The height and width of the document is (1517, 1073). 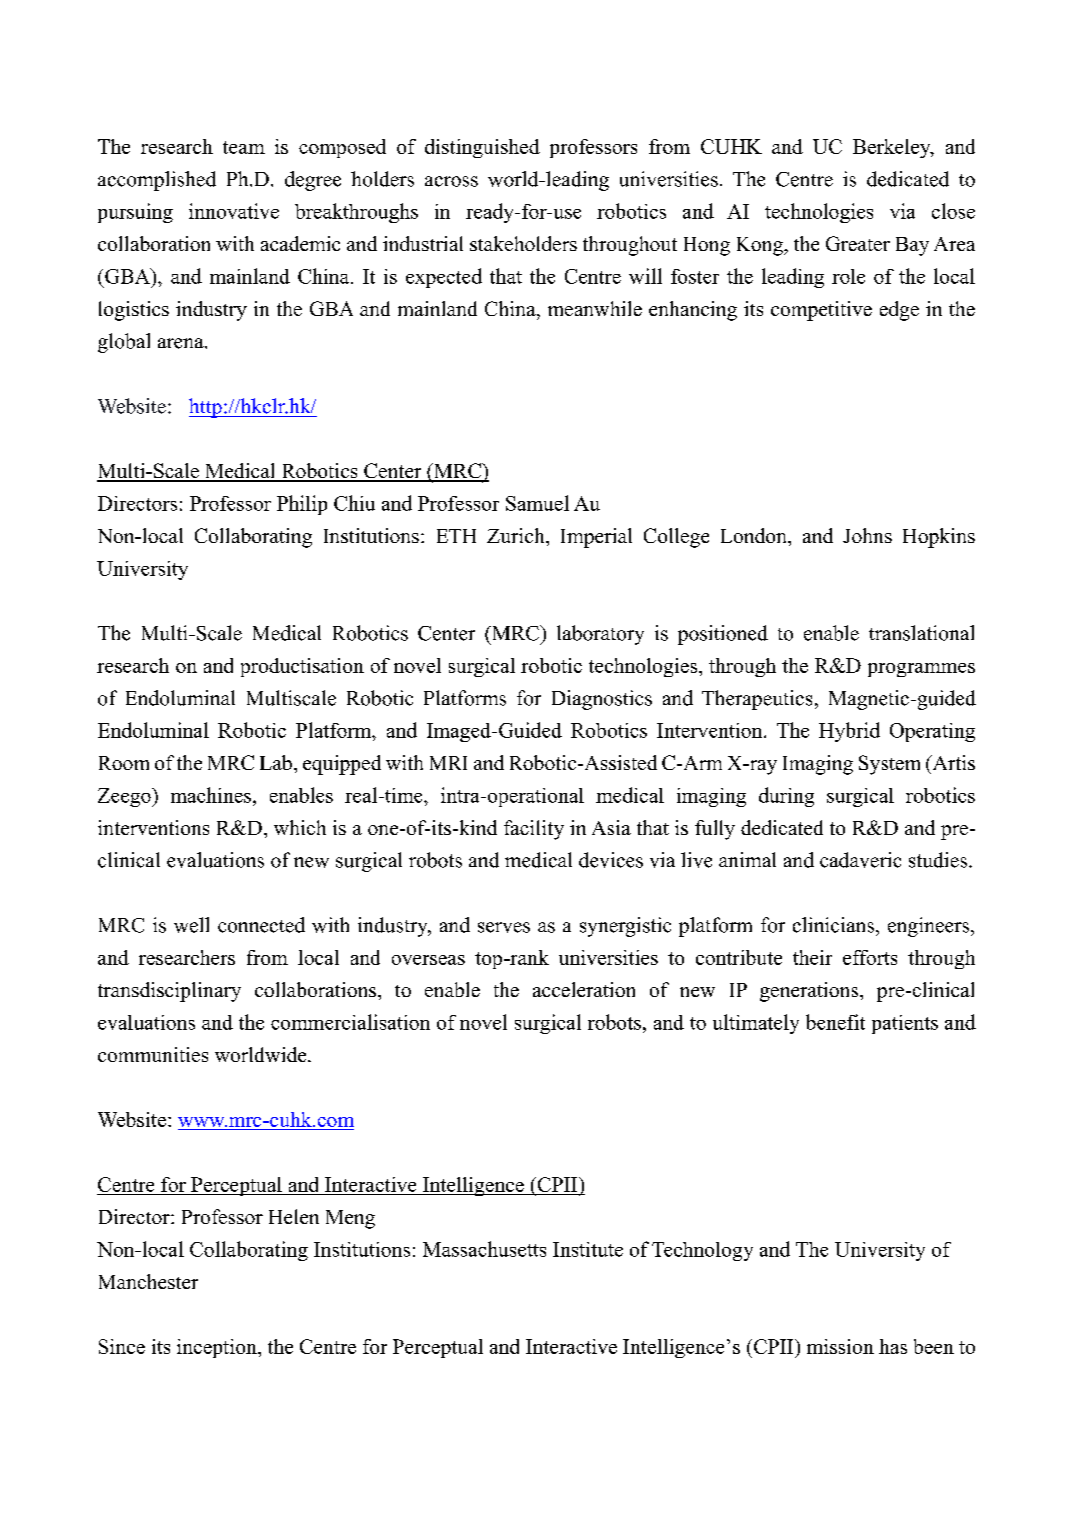 I want to click on inception, so click(x=218, y=1348).
